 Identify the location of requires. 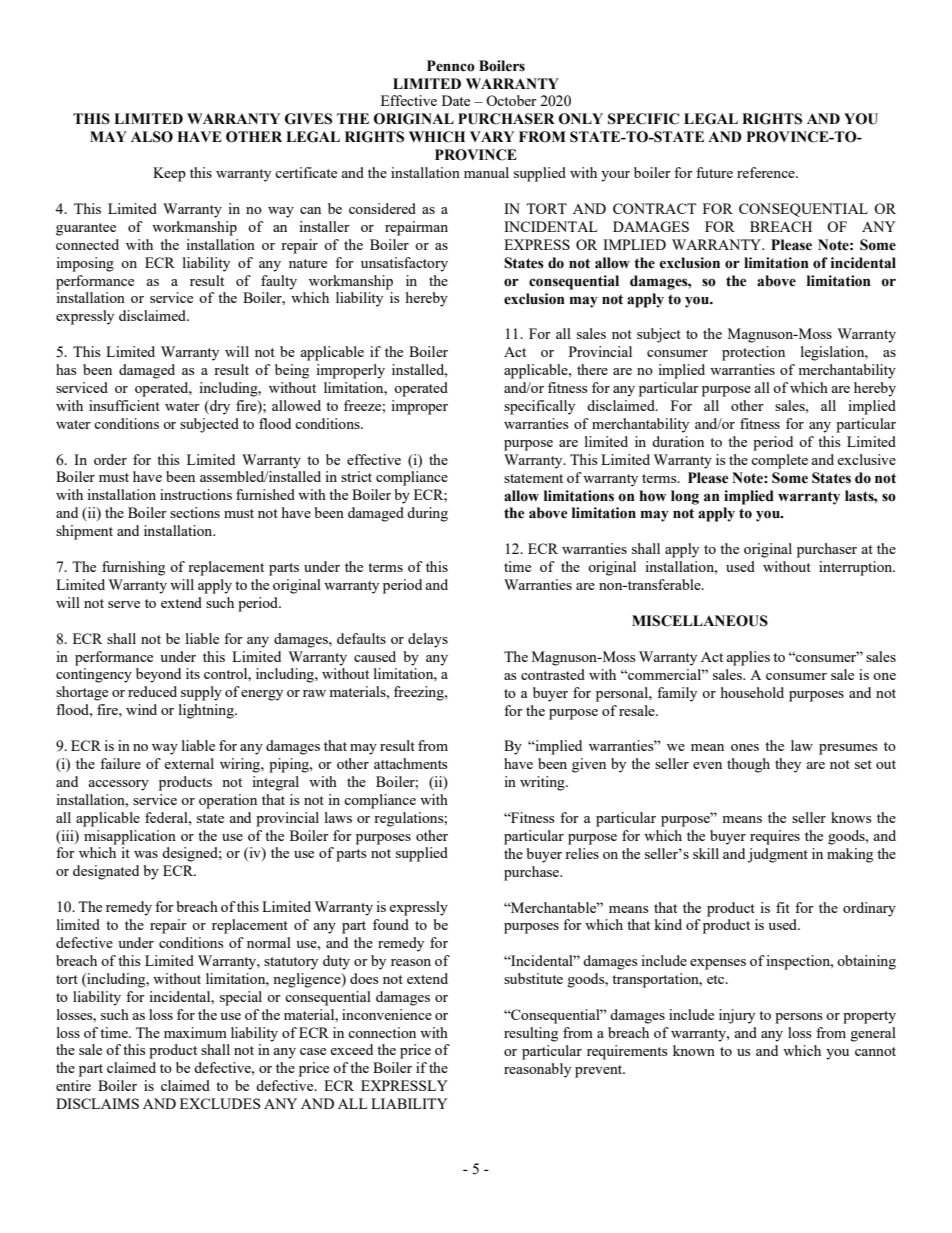
(775, 837).
